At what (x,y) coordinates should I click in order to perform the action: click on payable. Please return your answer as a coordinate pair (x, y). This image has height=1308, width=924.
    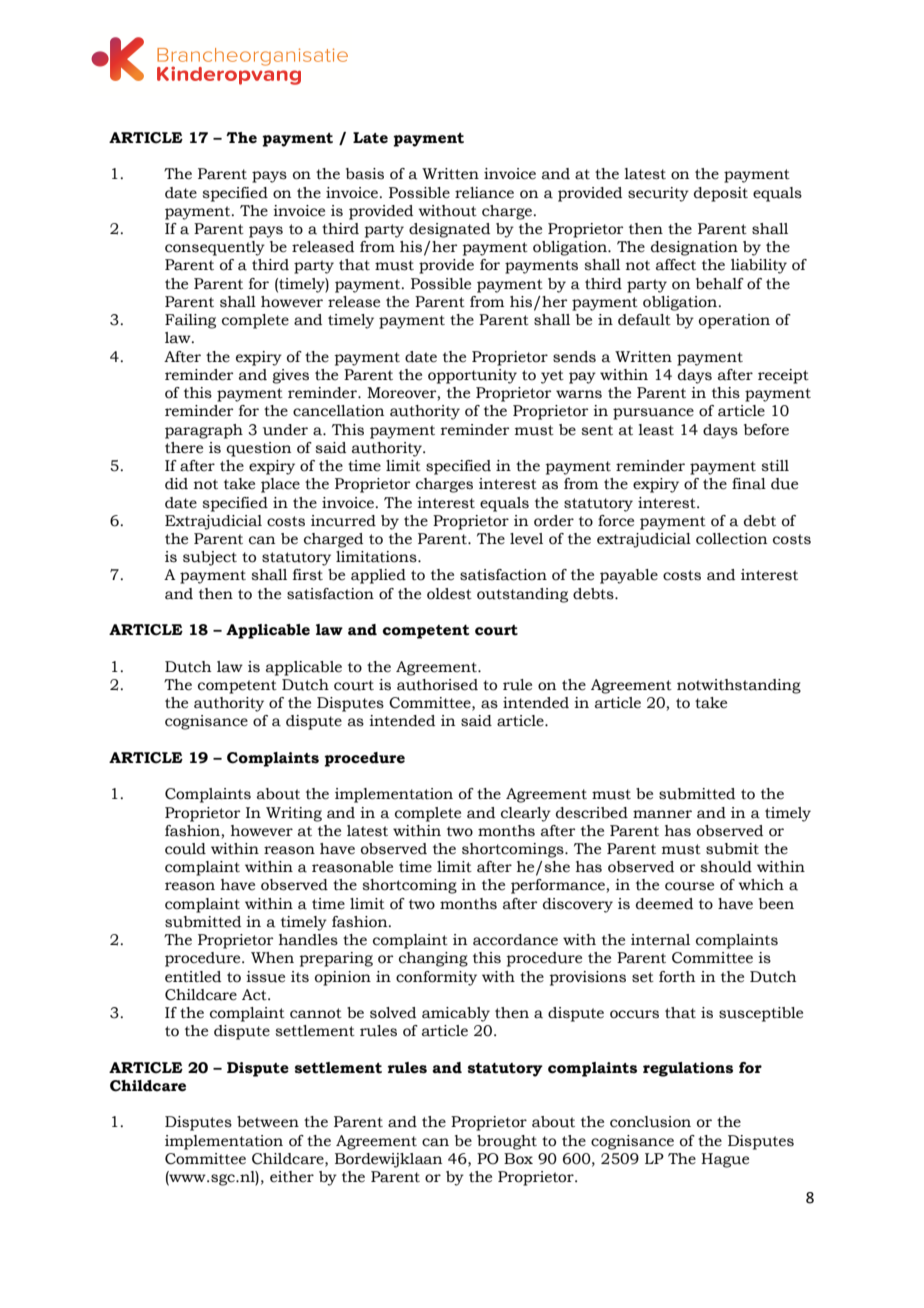
    Looking at the image, I should click on (629, 576).
